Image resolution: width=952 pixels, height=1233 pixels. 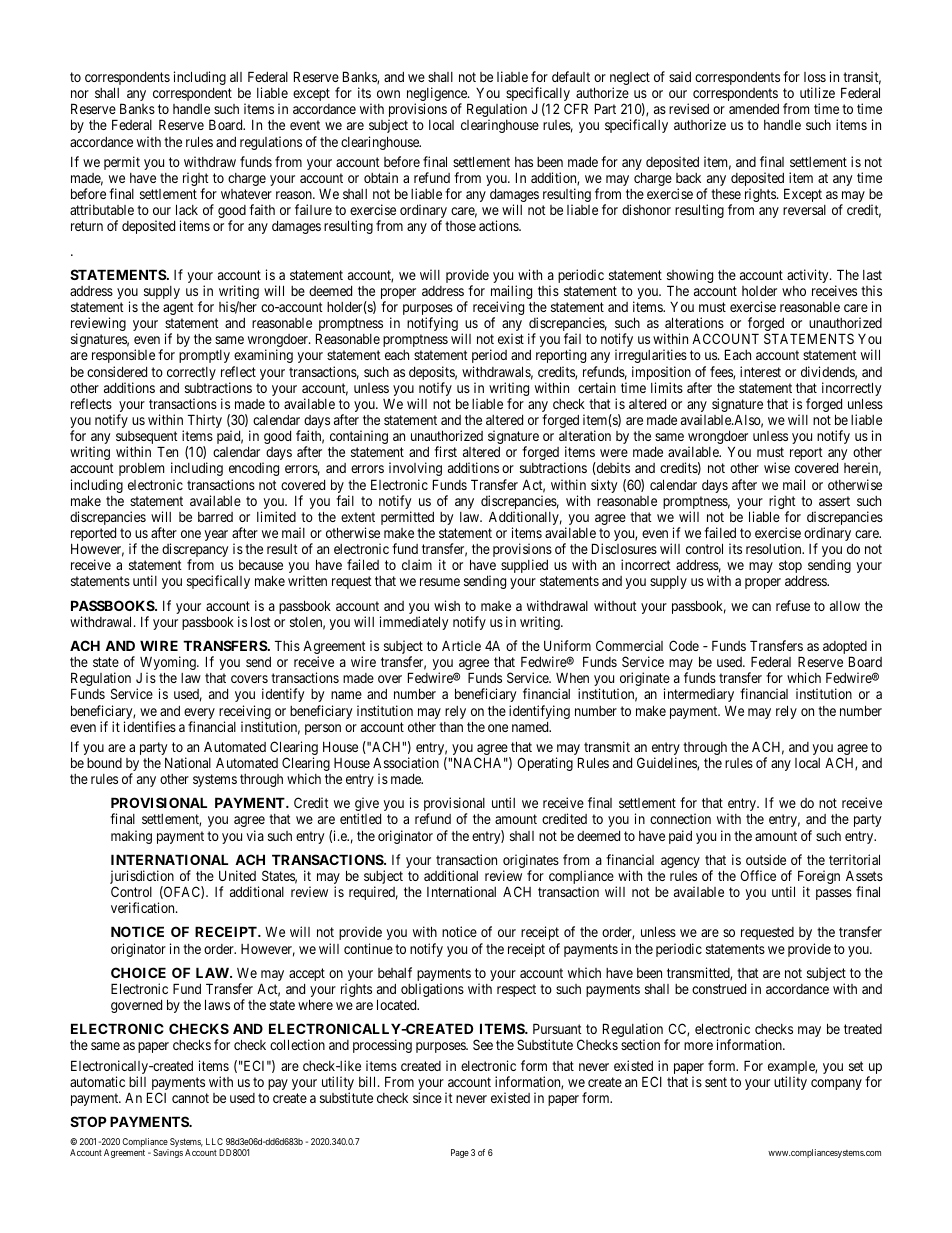 What do you see at coordinates (246, 194) in the screenshot?
I see `whatever` at bounding box center [246, 194].
